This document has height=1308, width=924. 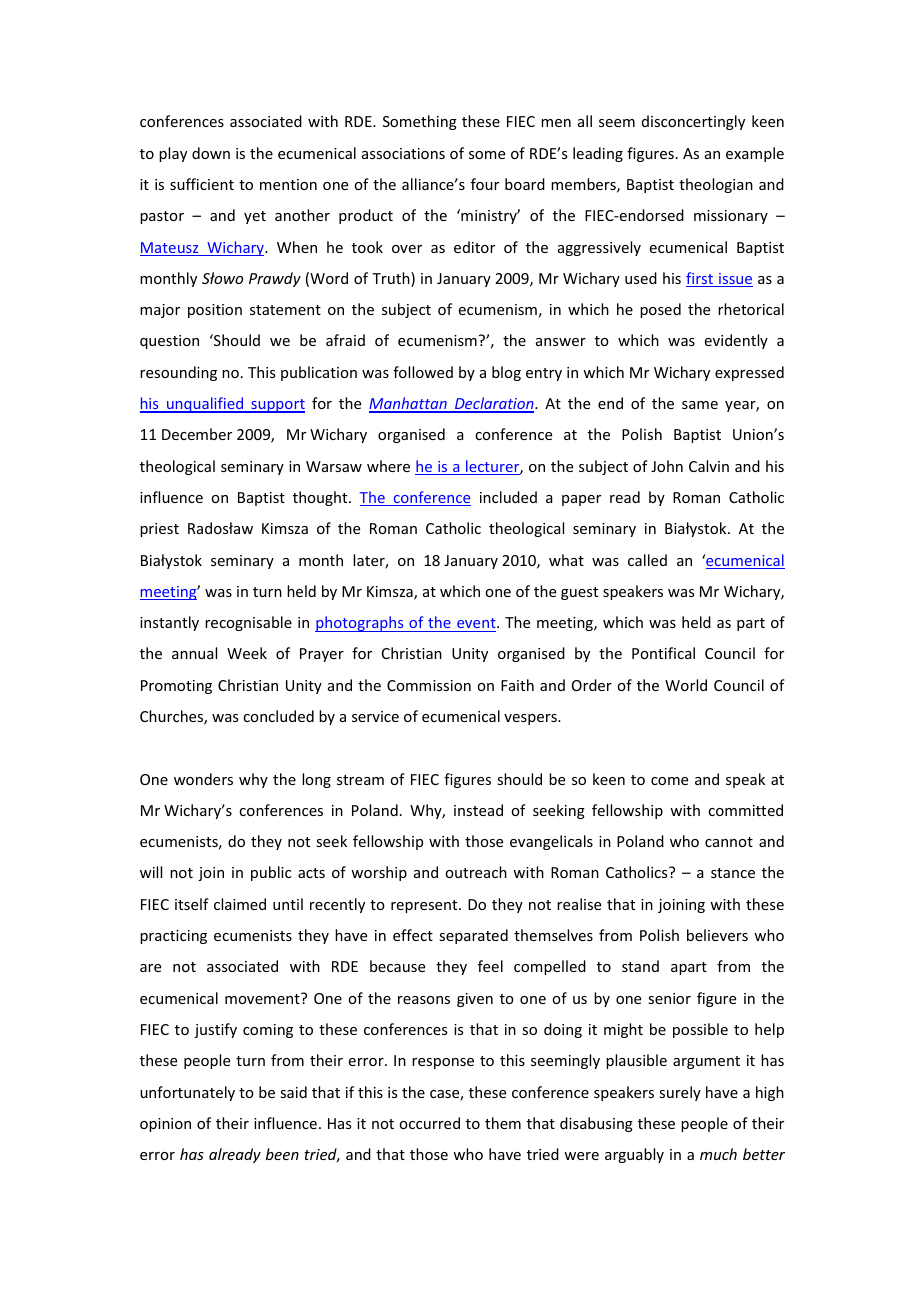 I want to click on wonders, so click(x=203, y=779).
